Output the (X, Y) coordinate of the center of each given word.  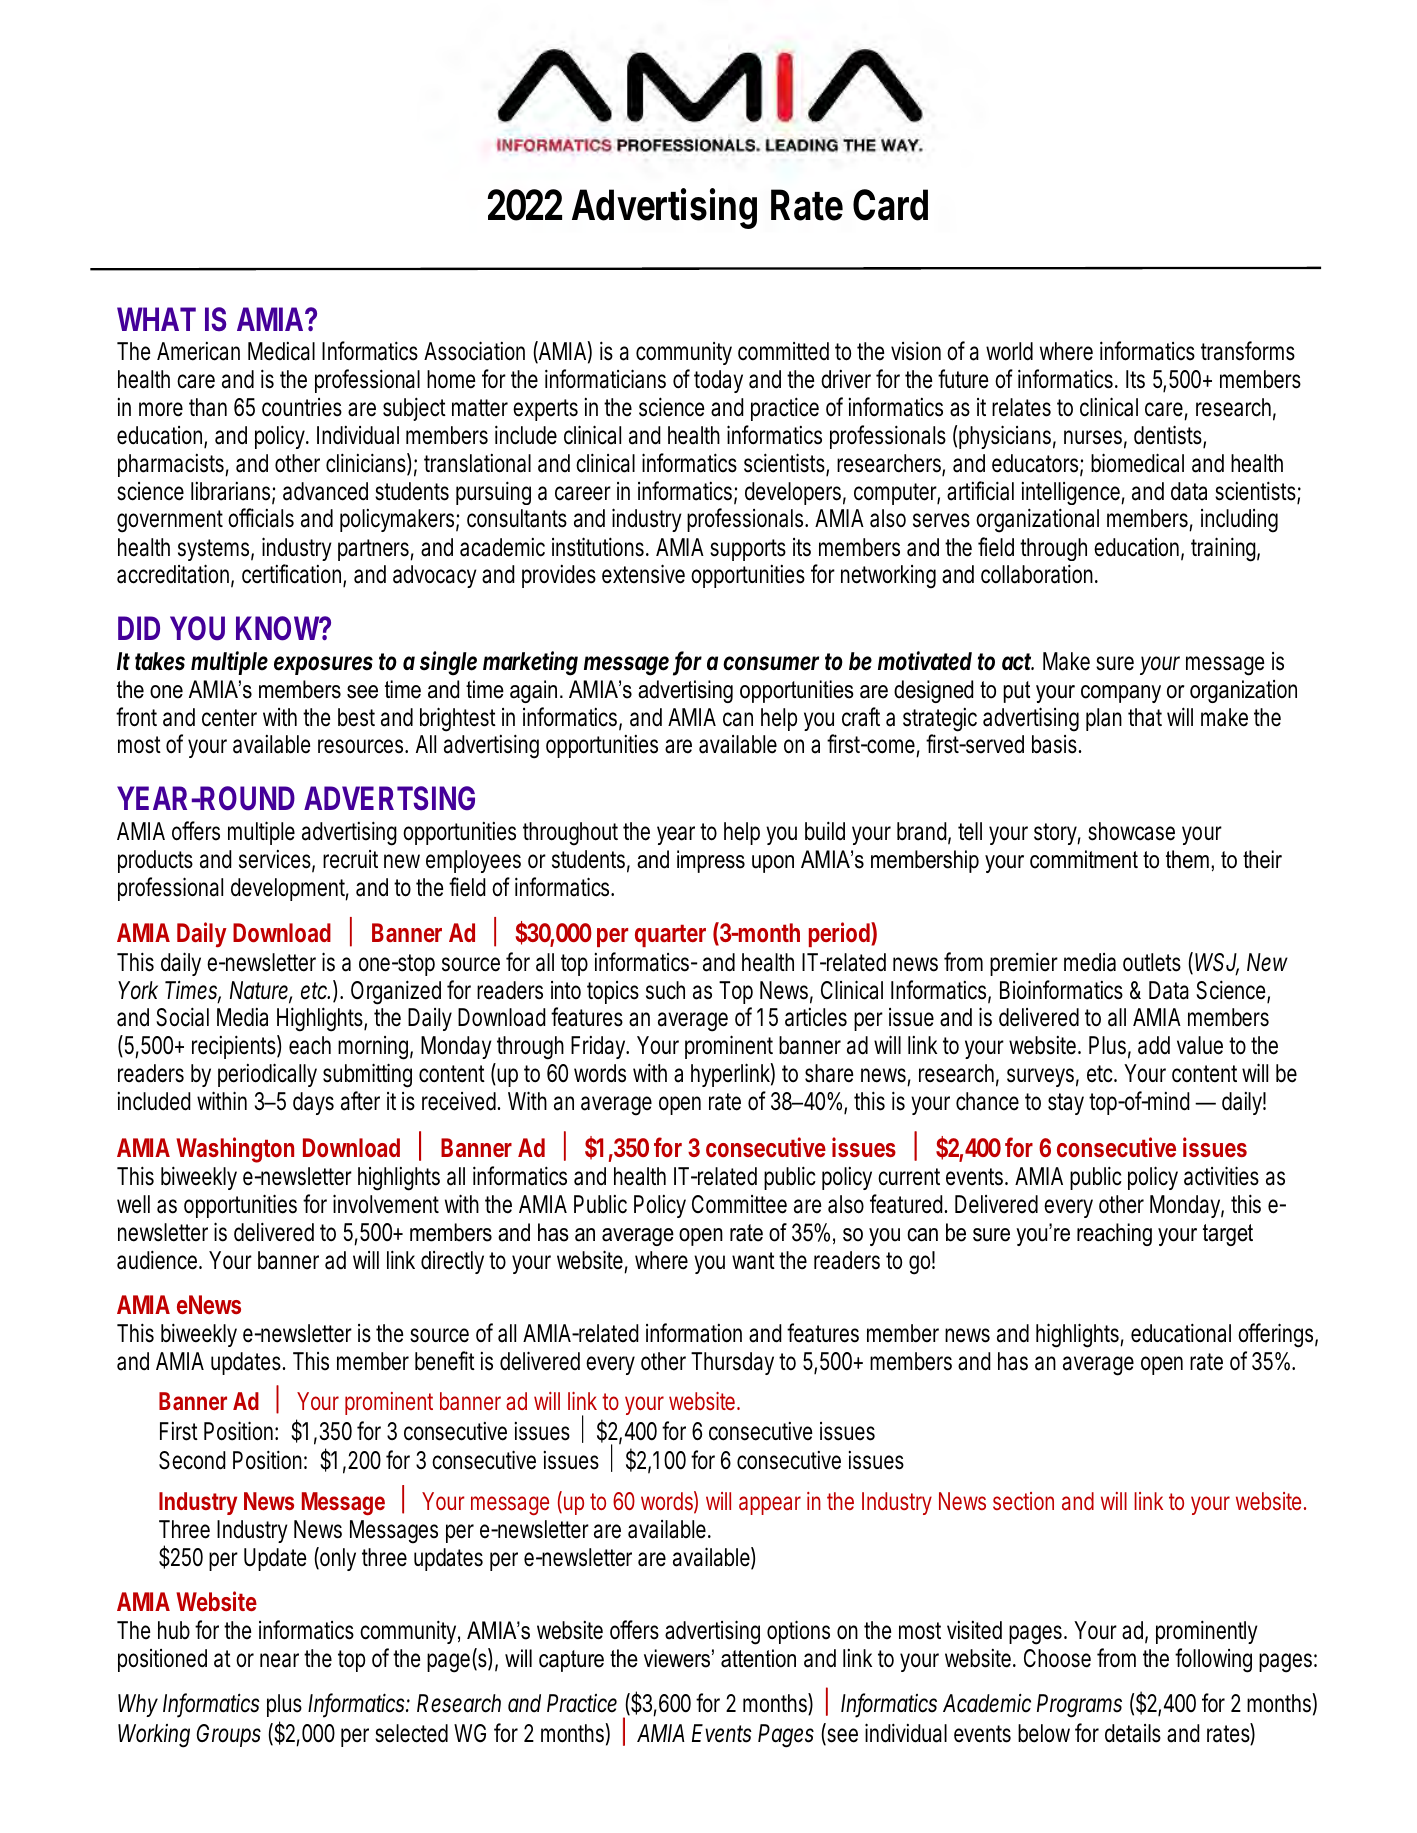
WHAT (156, 319)
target (1228, 1235)
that (1145, 717)
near (282, 1660)
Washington (235, 1150)
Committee (739, 1204)
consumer (771, 663)
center (229, 718)
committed (783, 351)
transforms (1248, 351)
